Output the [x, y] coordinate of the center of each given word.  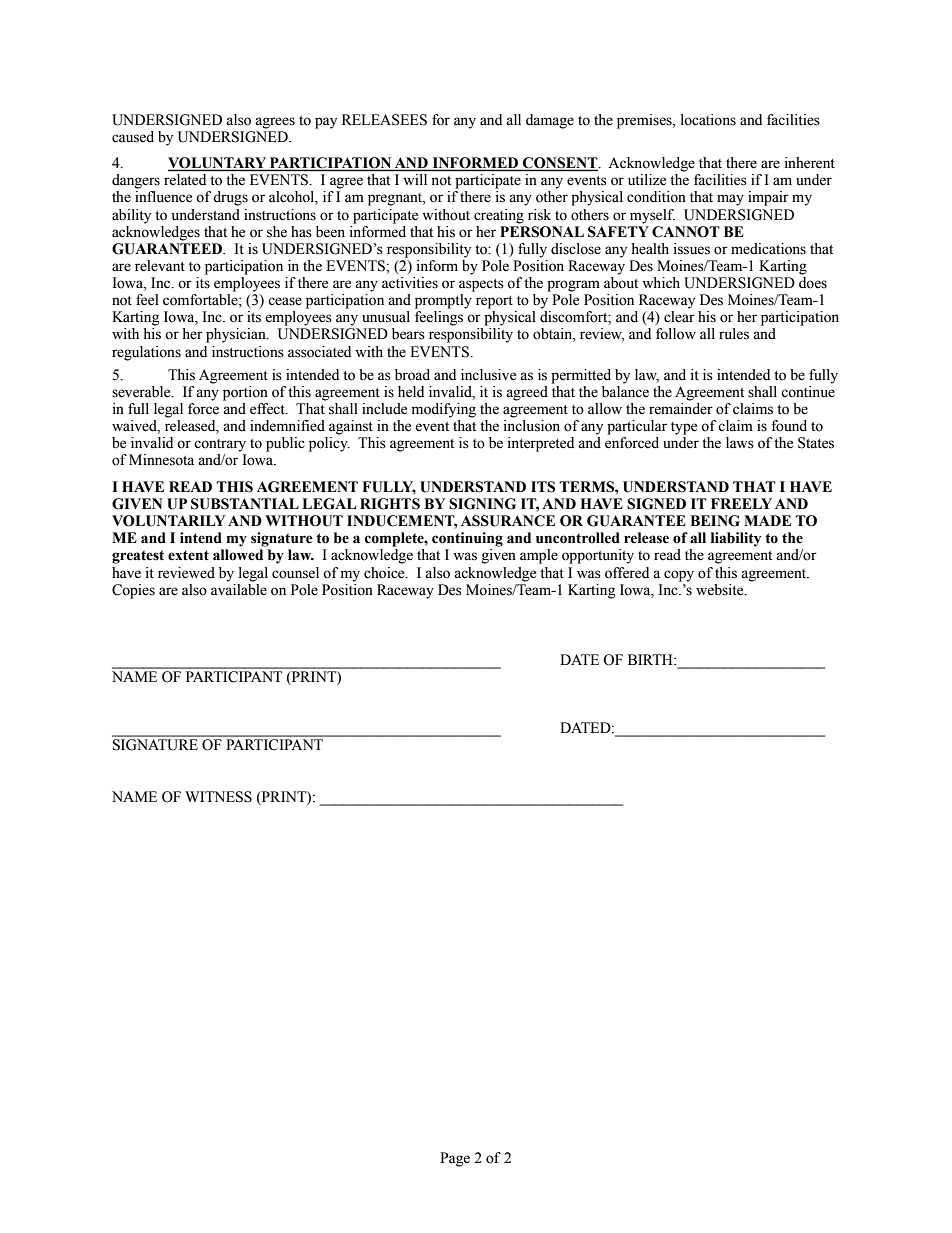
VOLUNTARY [218, 164]
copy [679, 576]
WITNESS [218, 797]
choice [385, 573]
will [415, 179]
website [721, 590]
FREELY [741, 503]
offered [627, 573]
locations [708, 120]
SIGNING [482, 504]
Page [455, 1159]
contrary [220, 445]
